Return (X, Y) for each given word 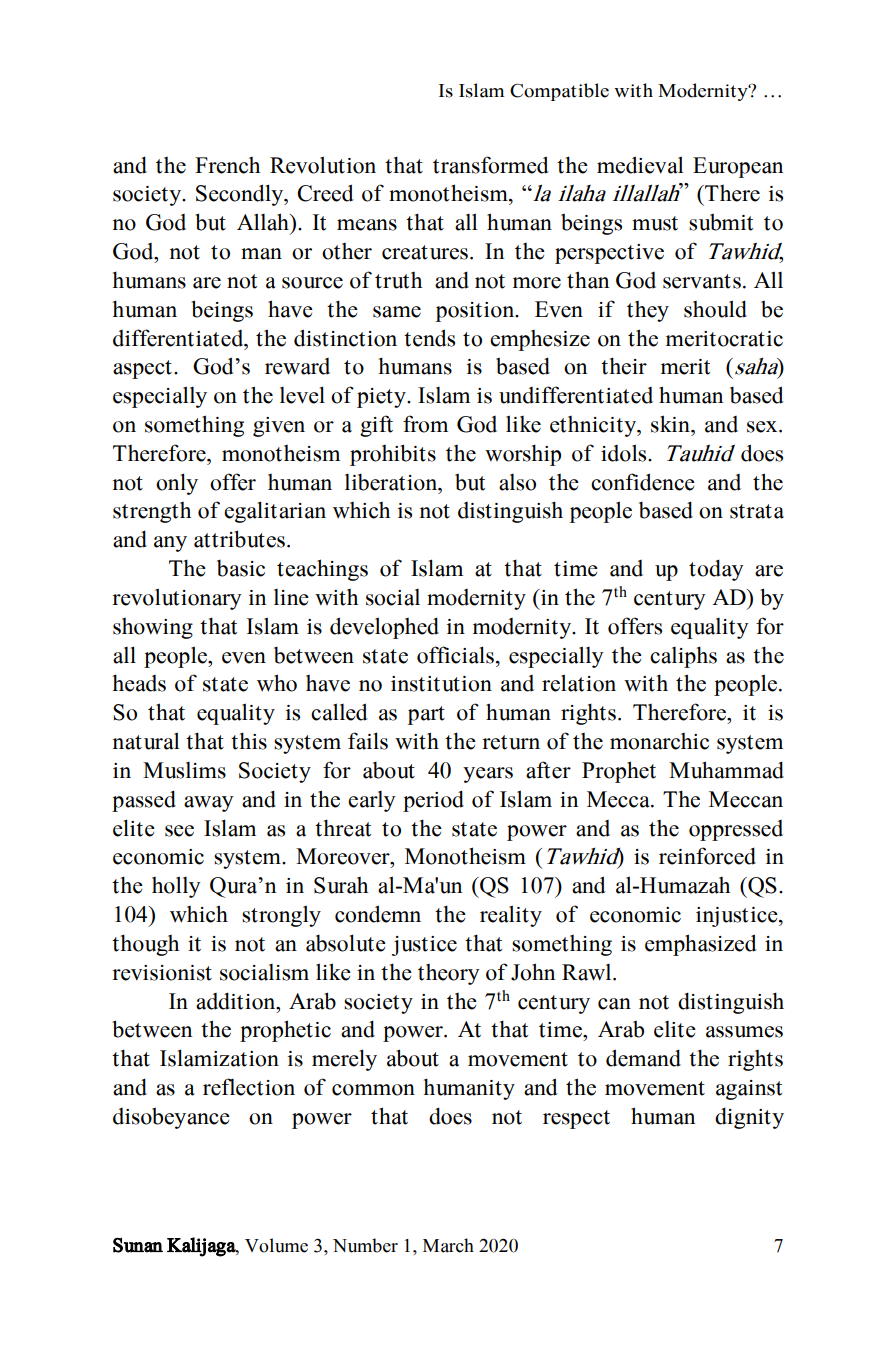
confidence (643, 482)
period (433, 801)
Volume (276, 1245)
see (179, 831)
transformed (491, 165)
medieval (640, 165)
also (517, 482)
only (177, 484)
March (448, 1245)
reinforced (707, 856)
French (227, 165)
